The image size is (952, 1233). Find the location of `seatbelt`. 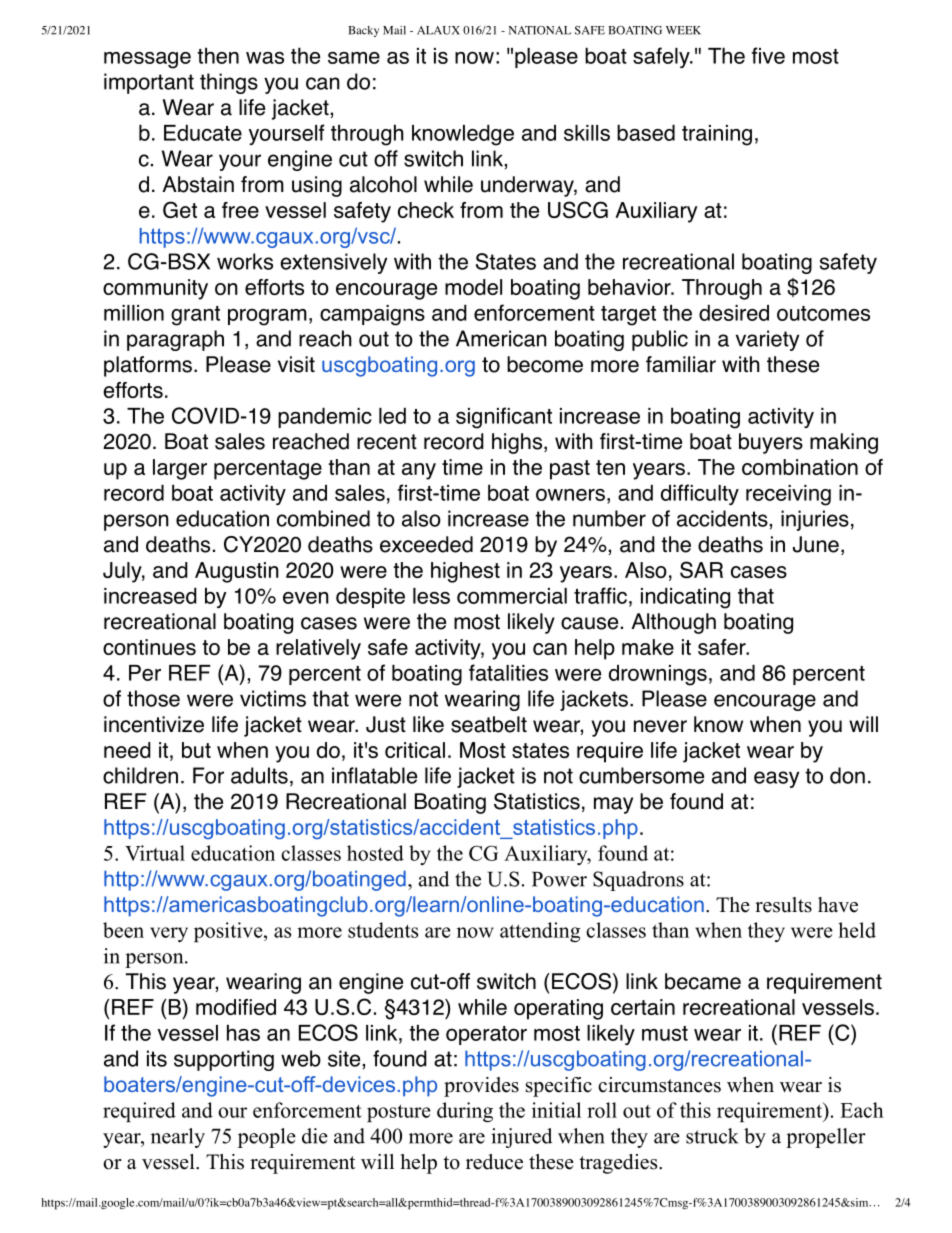

seatbelt is located at coordinates (489, 724).
